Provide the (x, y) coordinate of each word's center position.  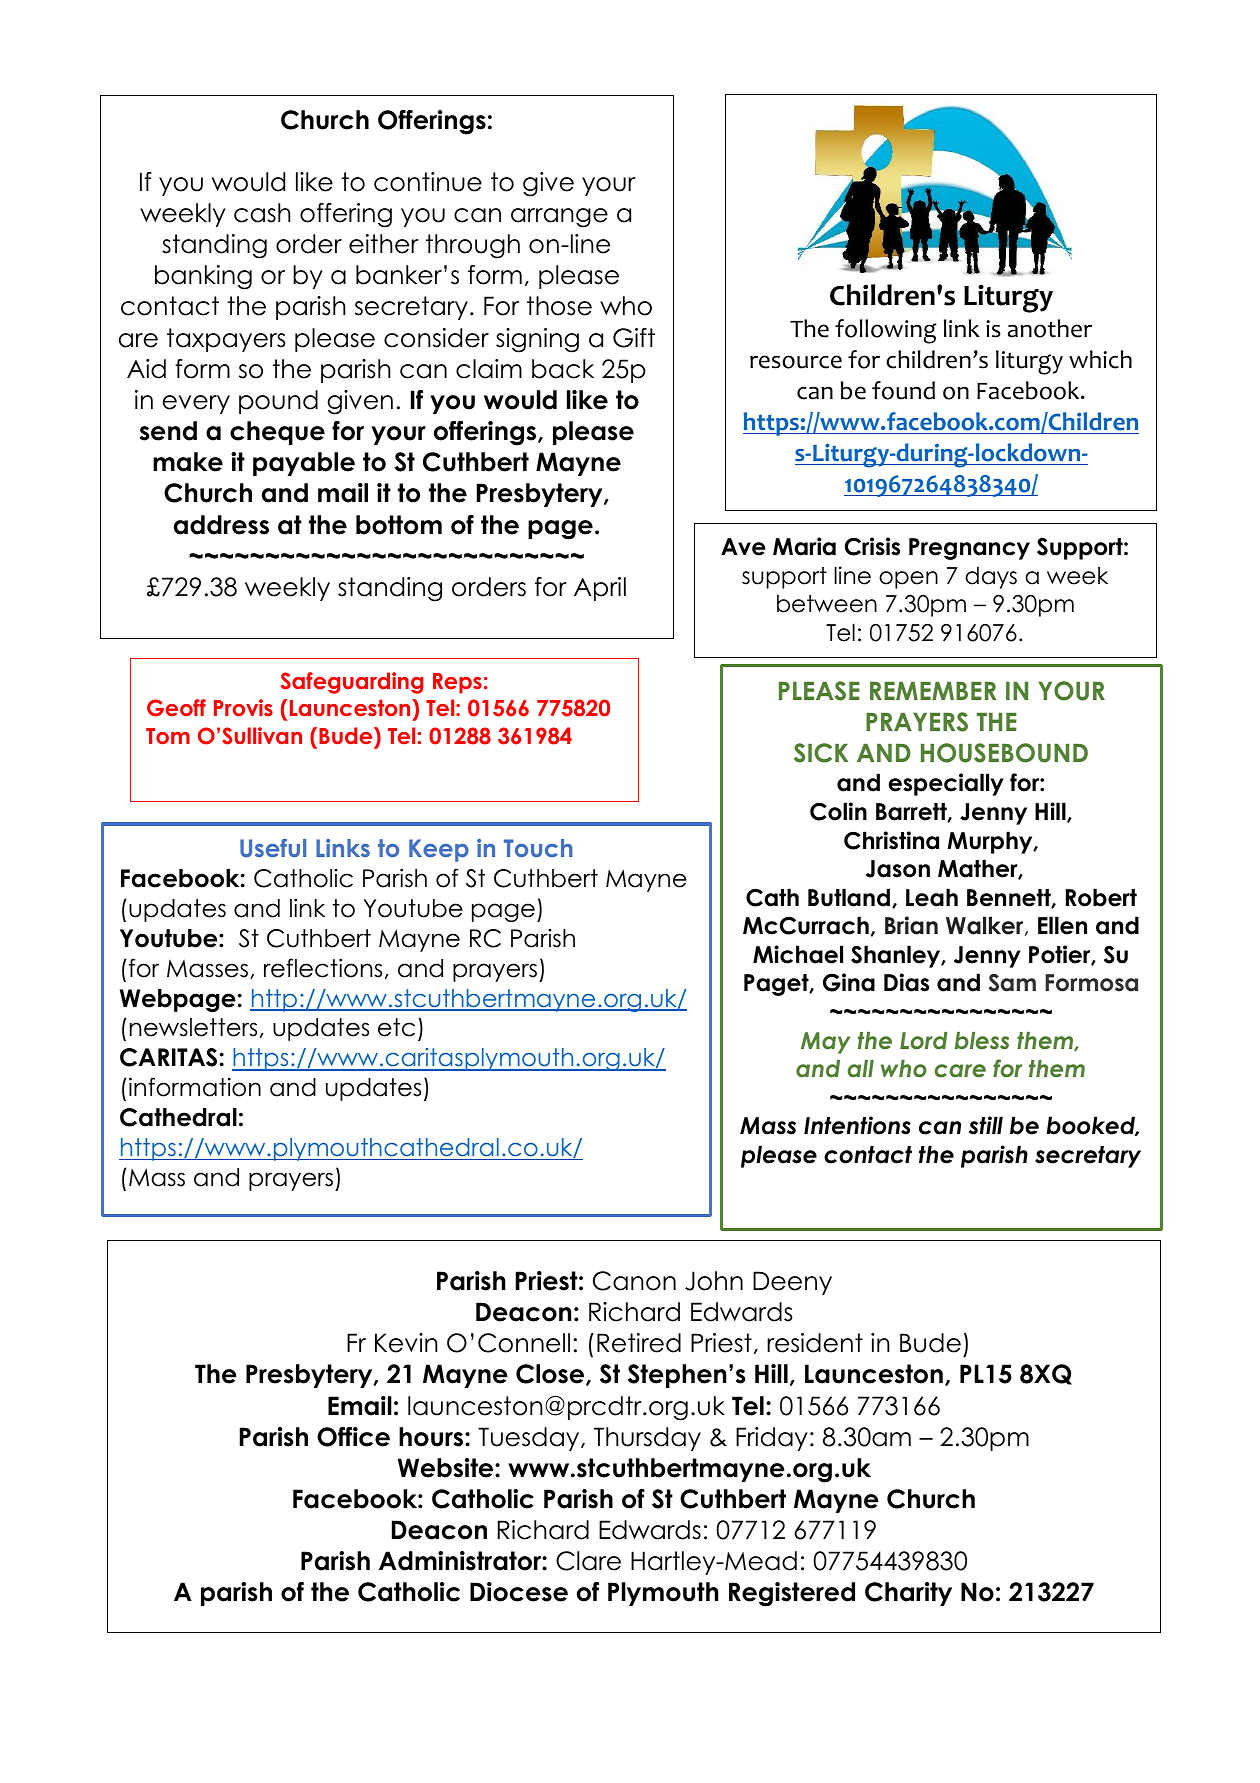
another (1050, 328)
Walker (986, 926)
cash (262, 213)
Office (353, 1437)
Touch (538, 848)
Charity (908, 1594)
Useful (273, 848)
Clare (588, 1561)
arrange (559, 218)
